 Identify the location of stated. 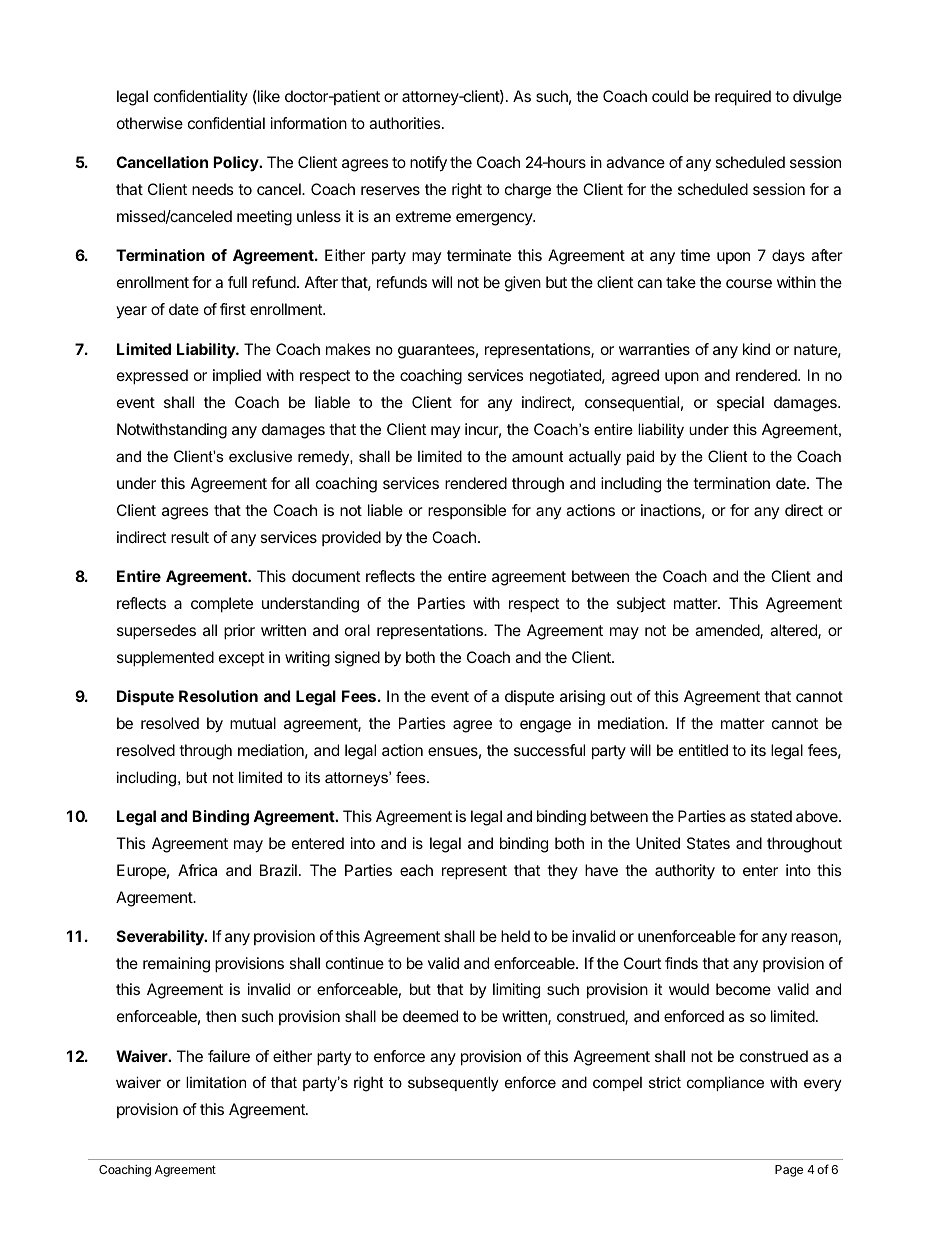
(771, 816).
